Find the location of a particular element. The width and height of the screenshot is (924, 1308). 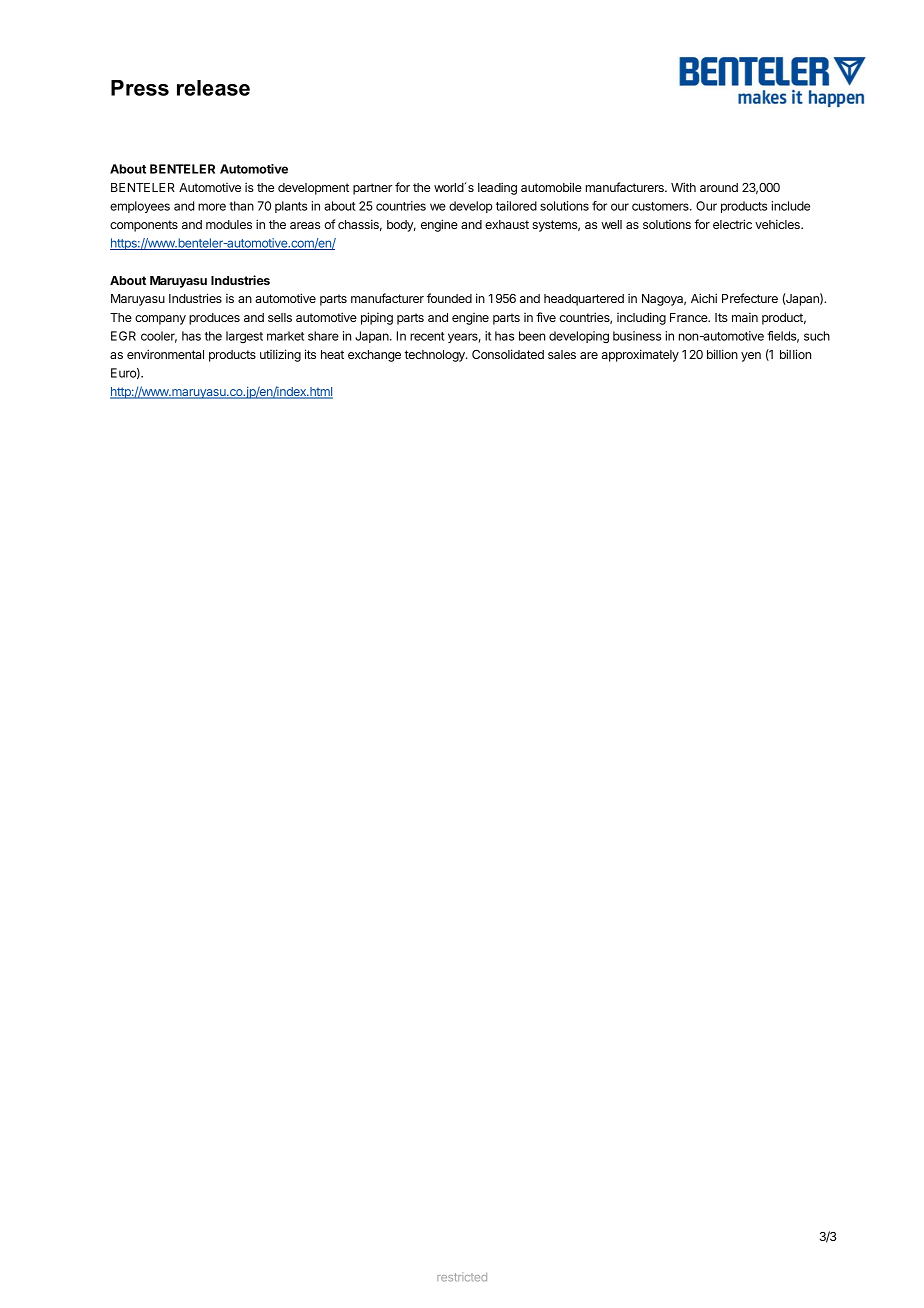

environmental is located at coordinates (165, 354).
